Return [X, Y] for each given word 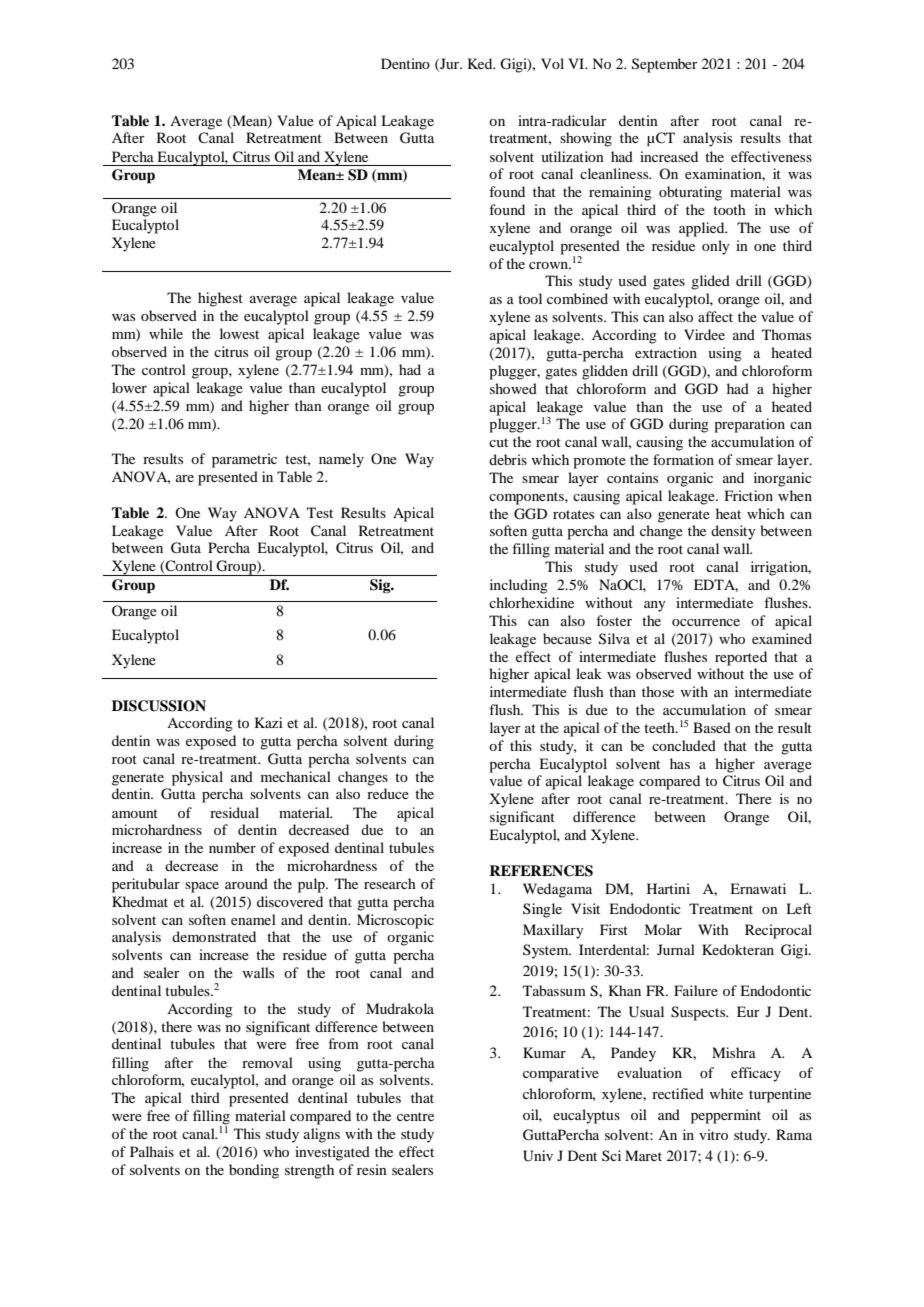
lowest [239, 333]
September [665, 65]
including [519, 586]
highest [220, 299]
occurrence [706, 622]
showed [513, 388]
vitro [713, 1134]
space [202, 887]
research [390, 883]
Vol [552, 63]
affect [715, 316]
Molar [663, 929]
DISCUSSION [159, 706]
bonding [254, 1171]
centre [415, 1116]
